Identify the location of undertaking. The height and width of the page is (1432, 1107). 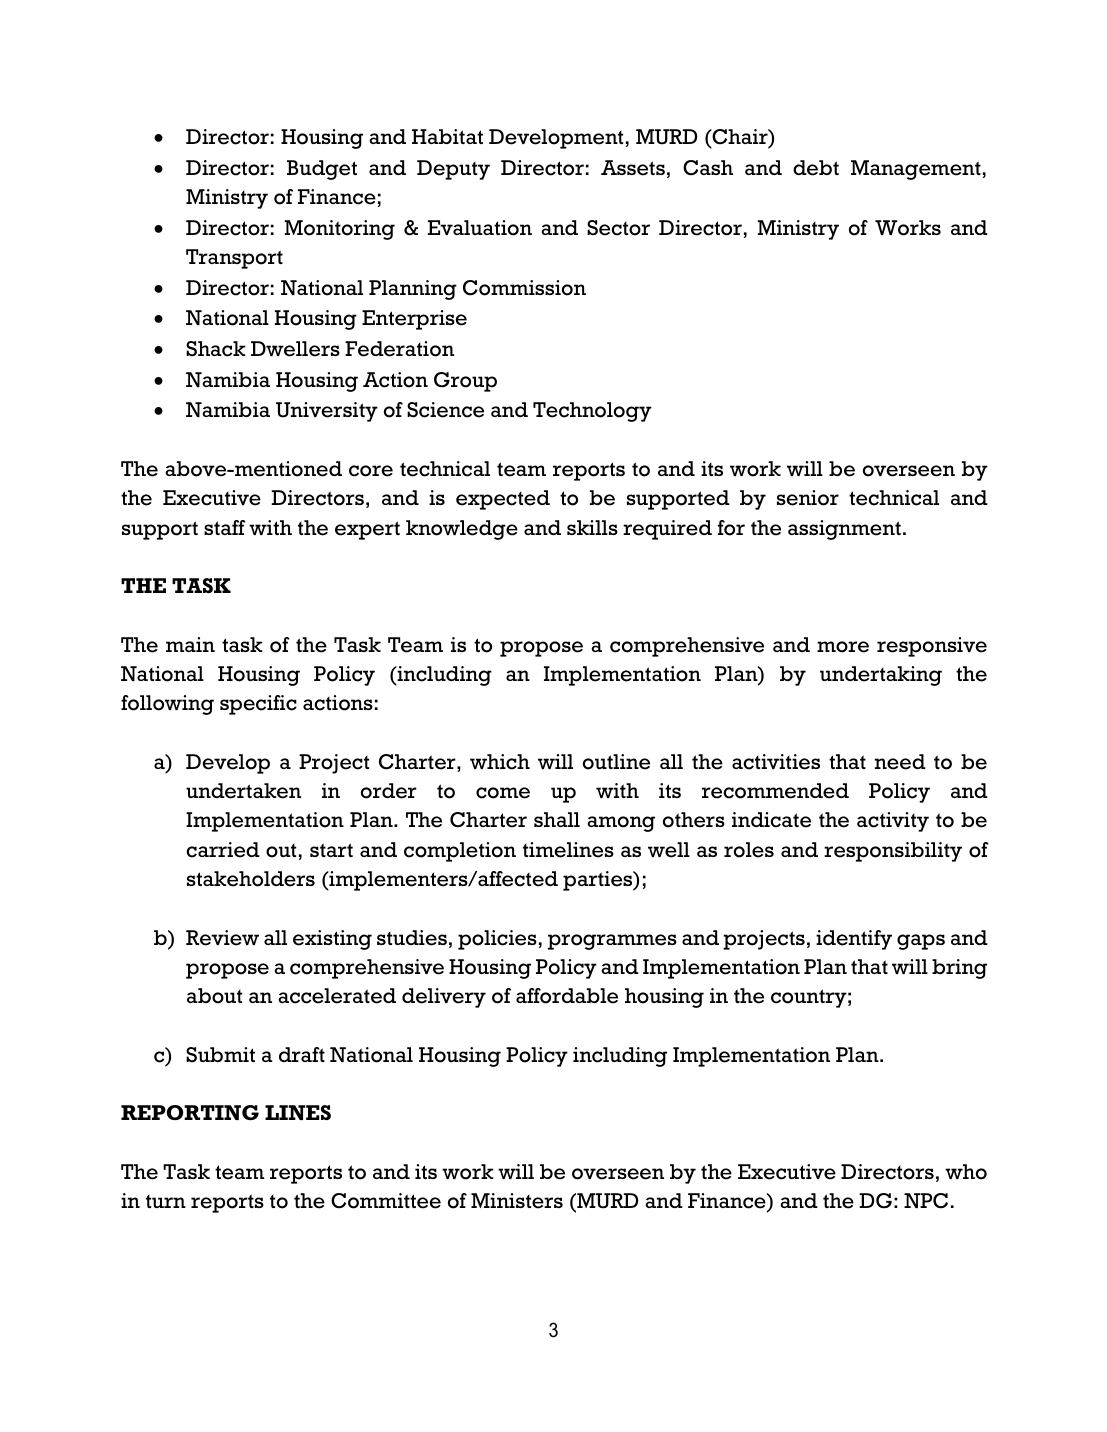
(881, 676).
